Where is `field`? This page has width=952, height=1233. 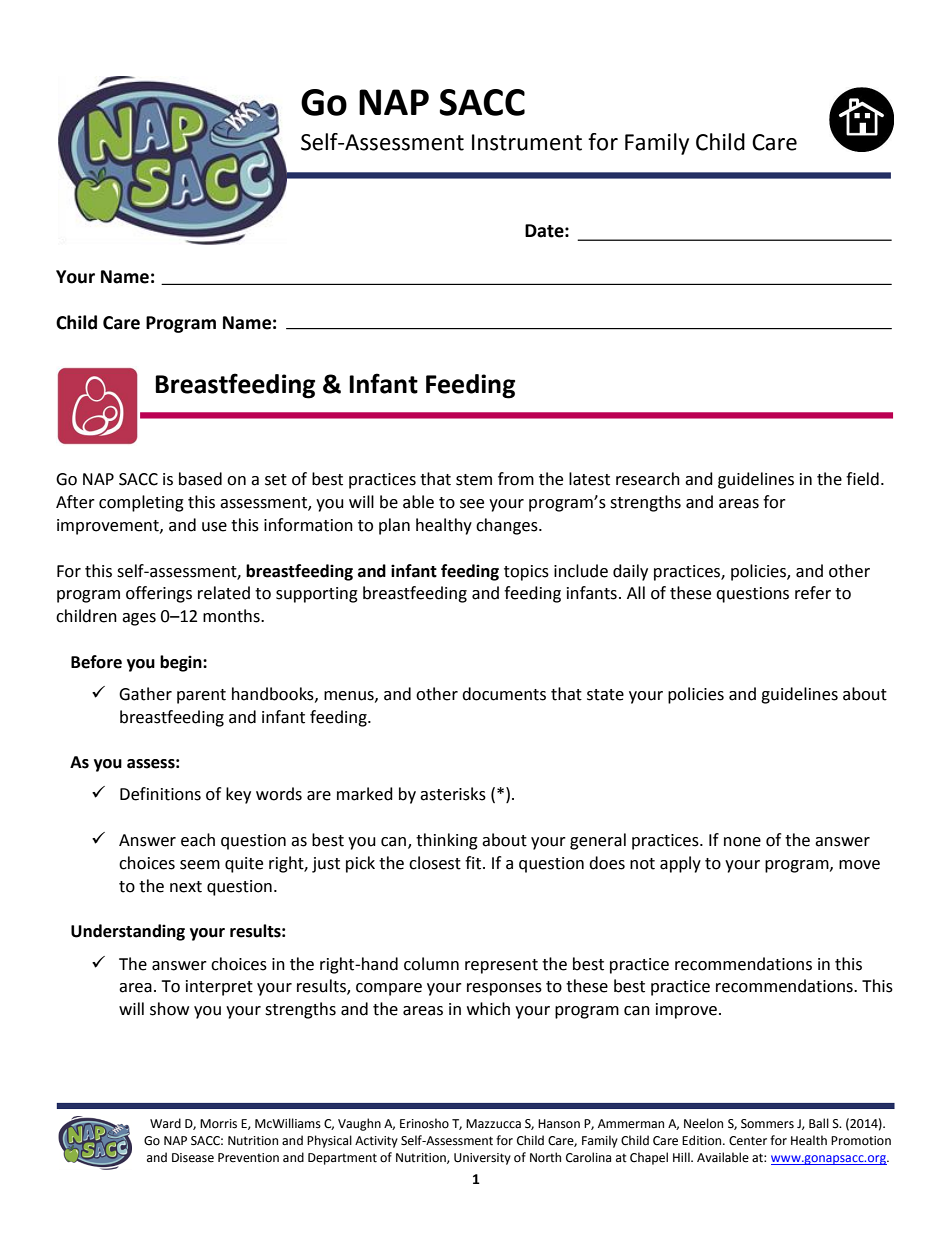 field is located at coordinates (862, 479).
